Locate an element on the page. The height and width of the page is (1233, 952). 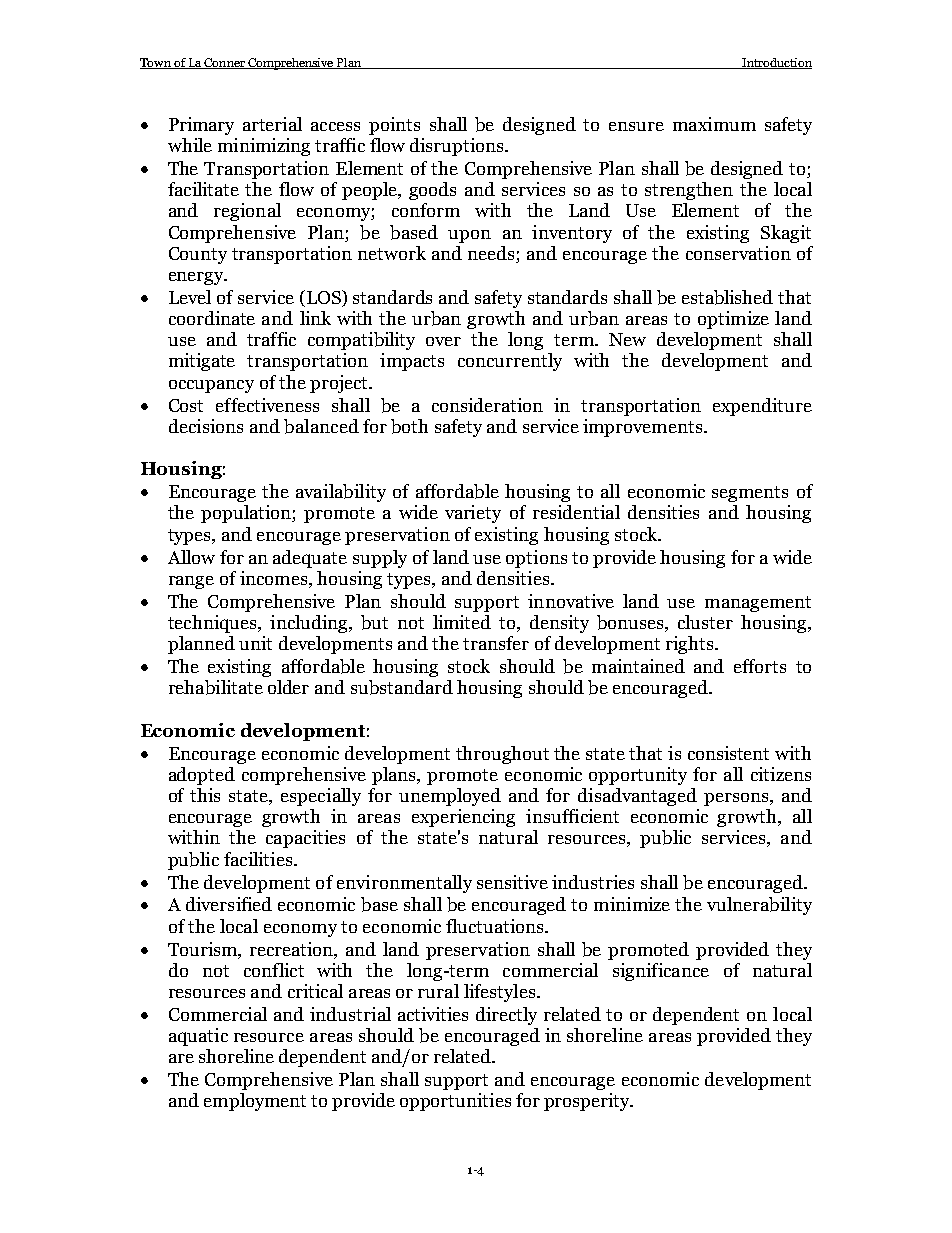
Conner is located at coordinates (225, 63).
